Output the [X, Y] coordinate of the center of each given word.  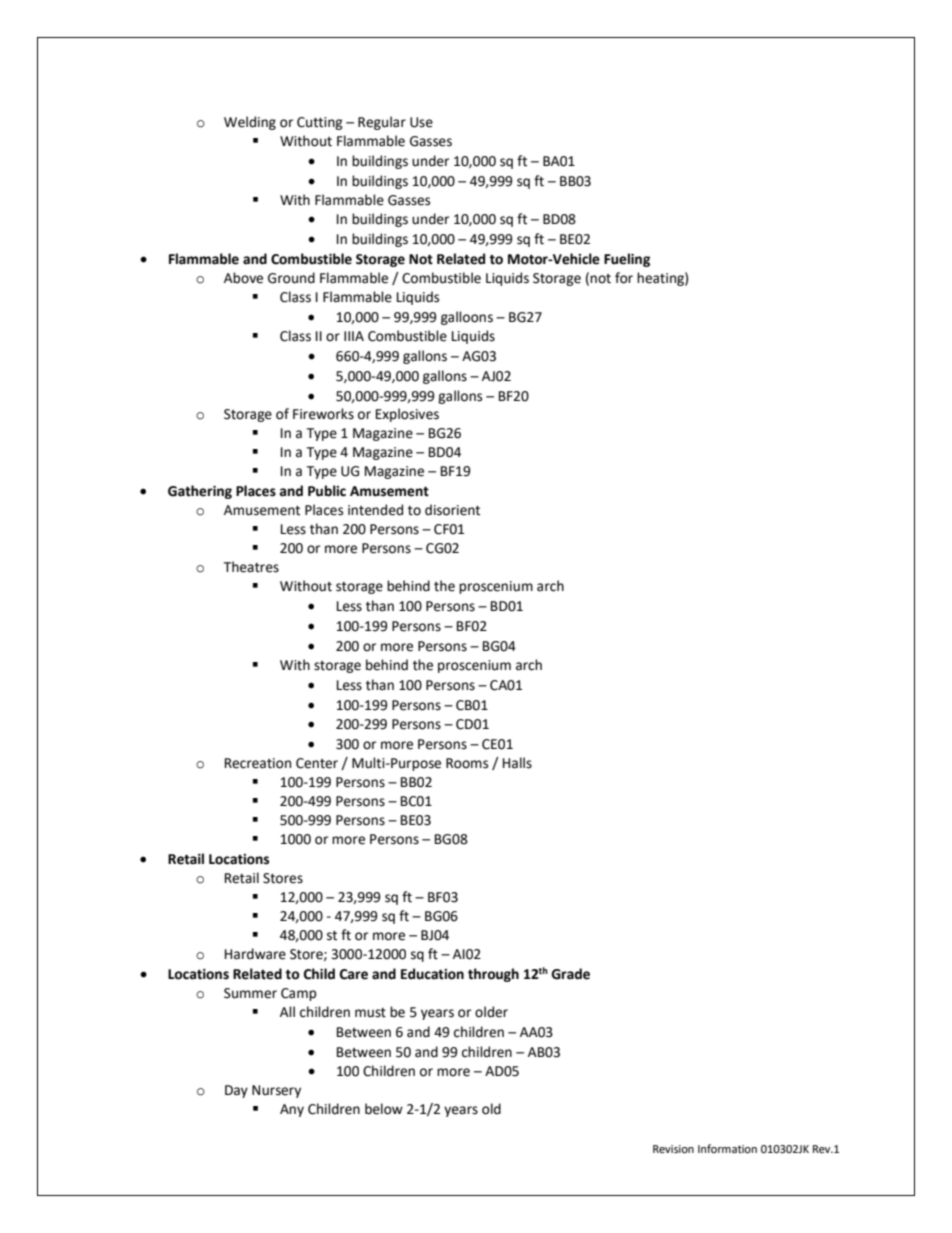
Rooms [467, 763]
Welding [250, 123]
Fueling [627, 260]
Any [292, 1110]
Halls [517, 763]
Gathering [200, 492]
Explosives [407, 415]
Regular [382, 123]
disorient [452, 510]
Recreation [258, 763]
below [384, 1109]
